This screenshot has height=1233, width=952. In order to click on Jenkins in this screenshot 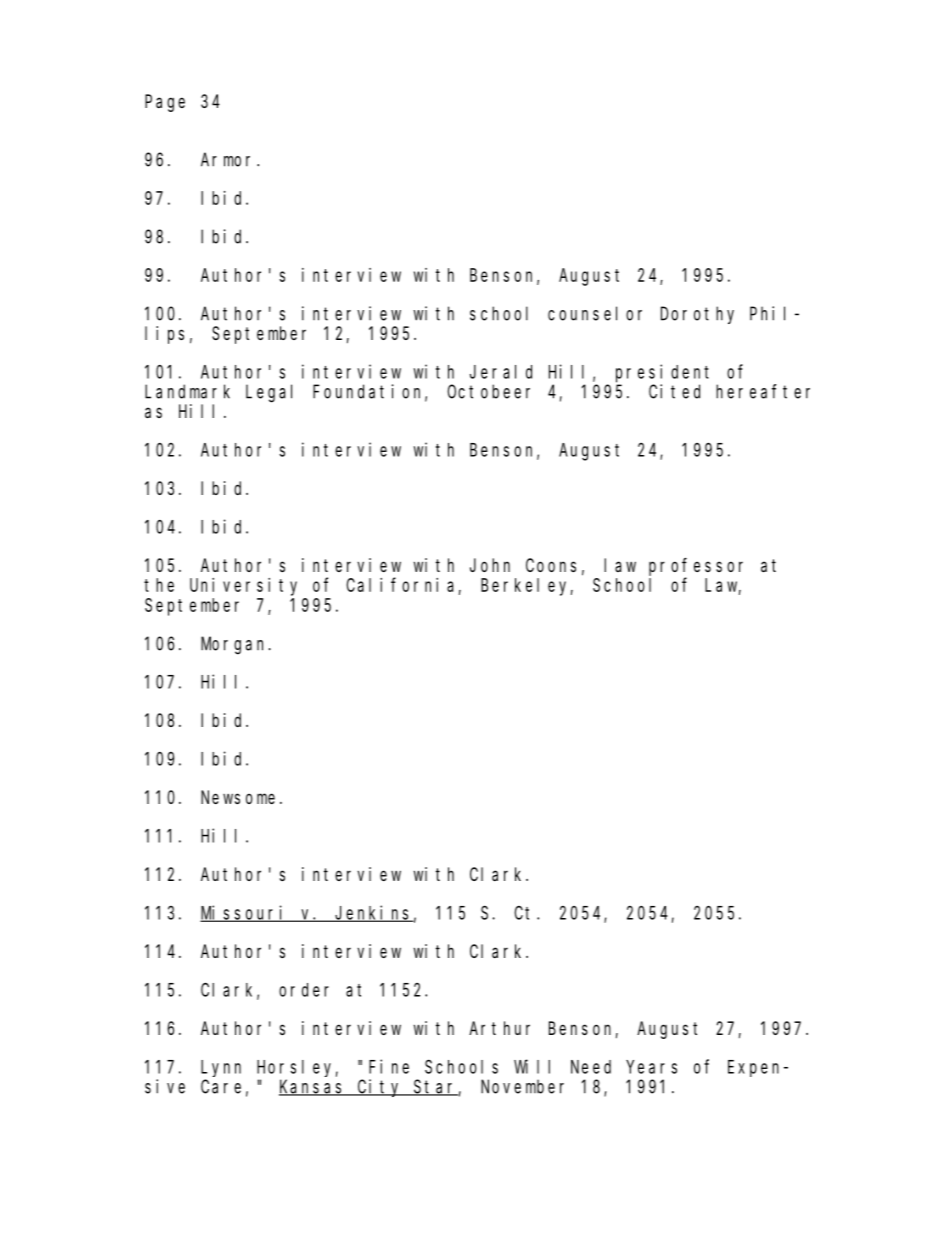, I will do `click(373, 913)`.
